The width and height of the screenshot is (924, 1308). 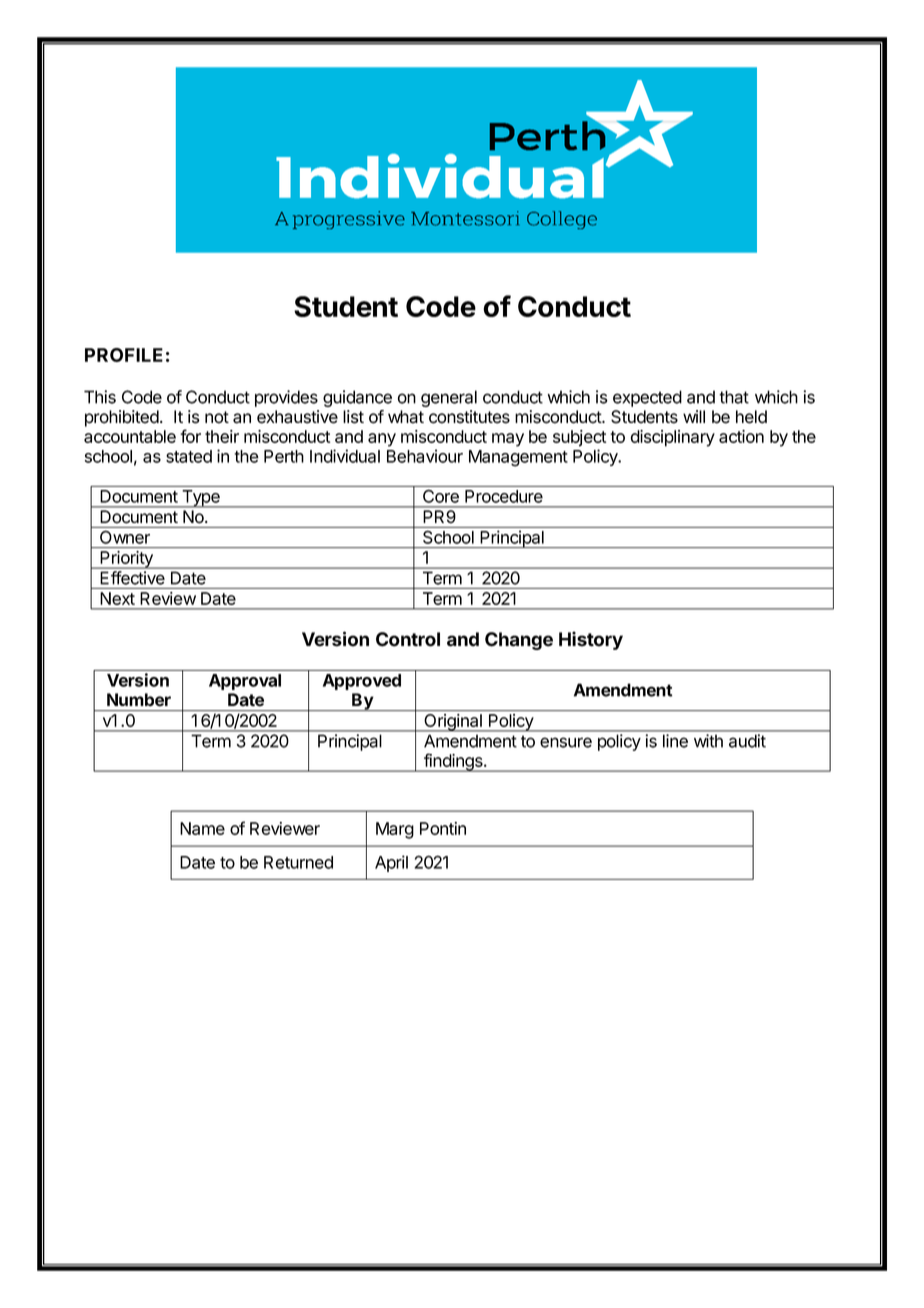 What do you see at coordinates (425, 456) in the screenshot?
I see `Behaviour` at bounding box center [425, 456].
